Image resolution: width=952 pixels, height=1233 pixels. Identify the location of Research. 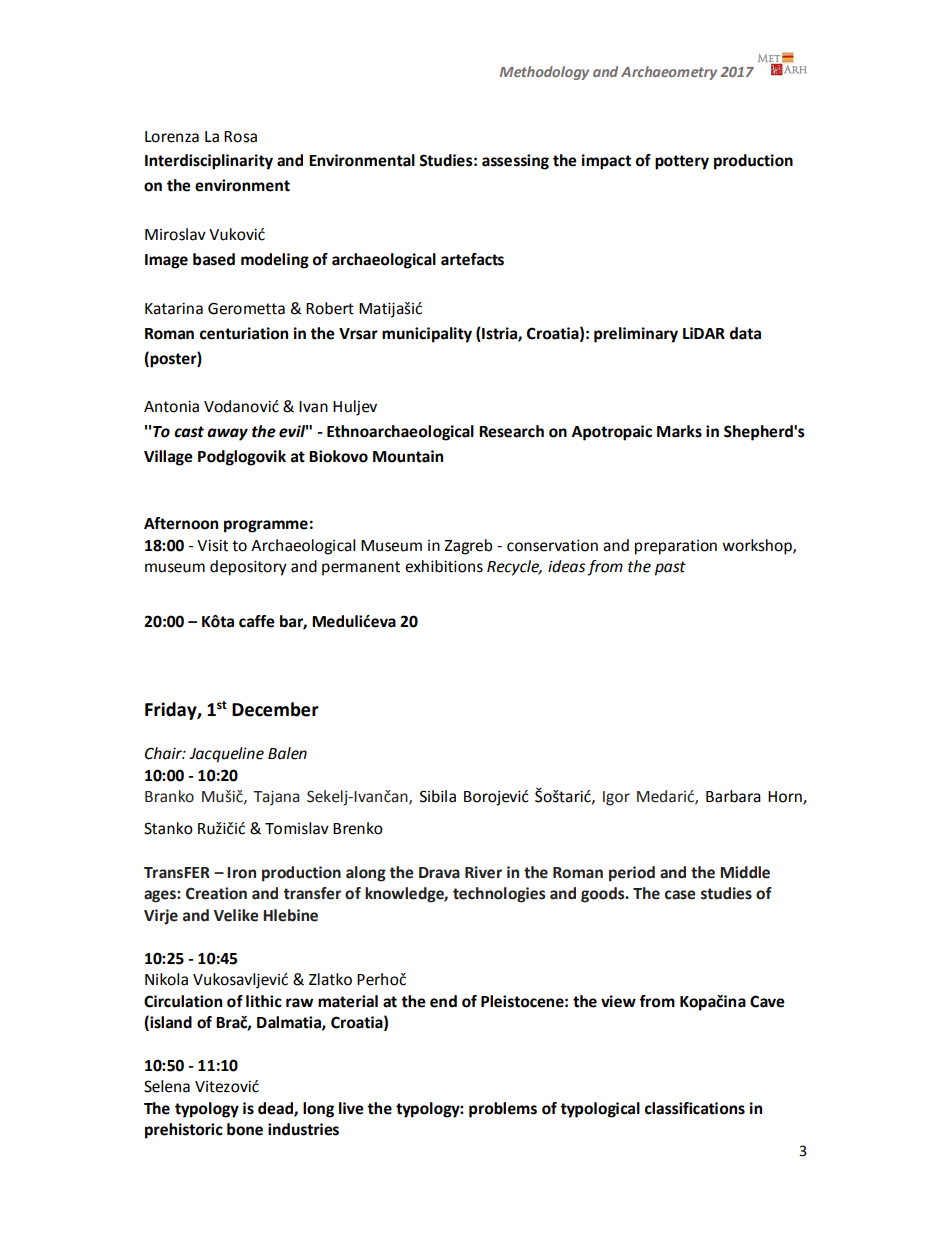
(511, 431).
